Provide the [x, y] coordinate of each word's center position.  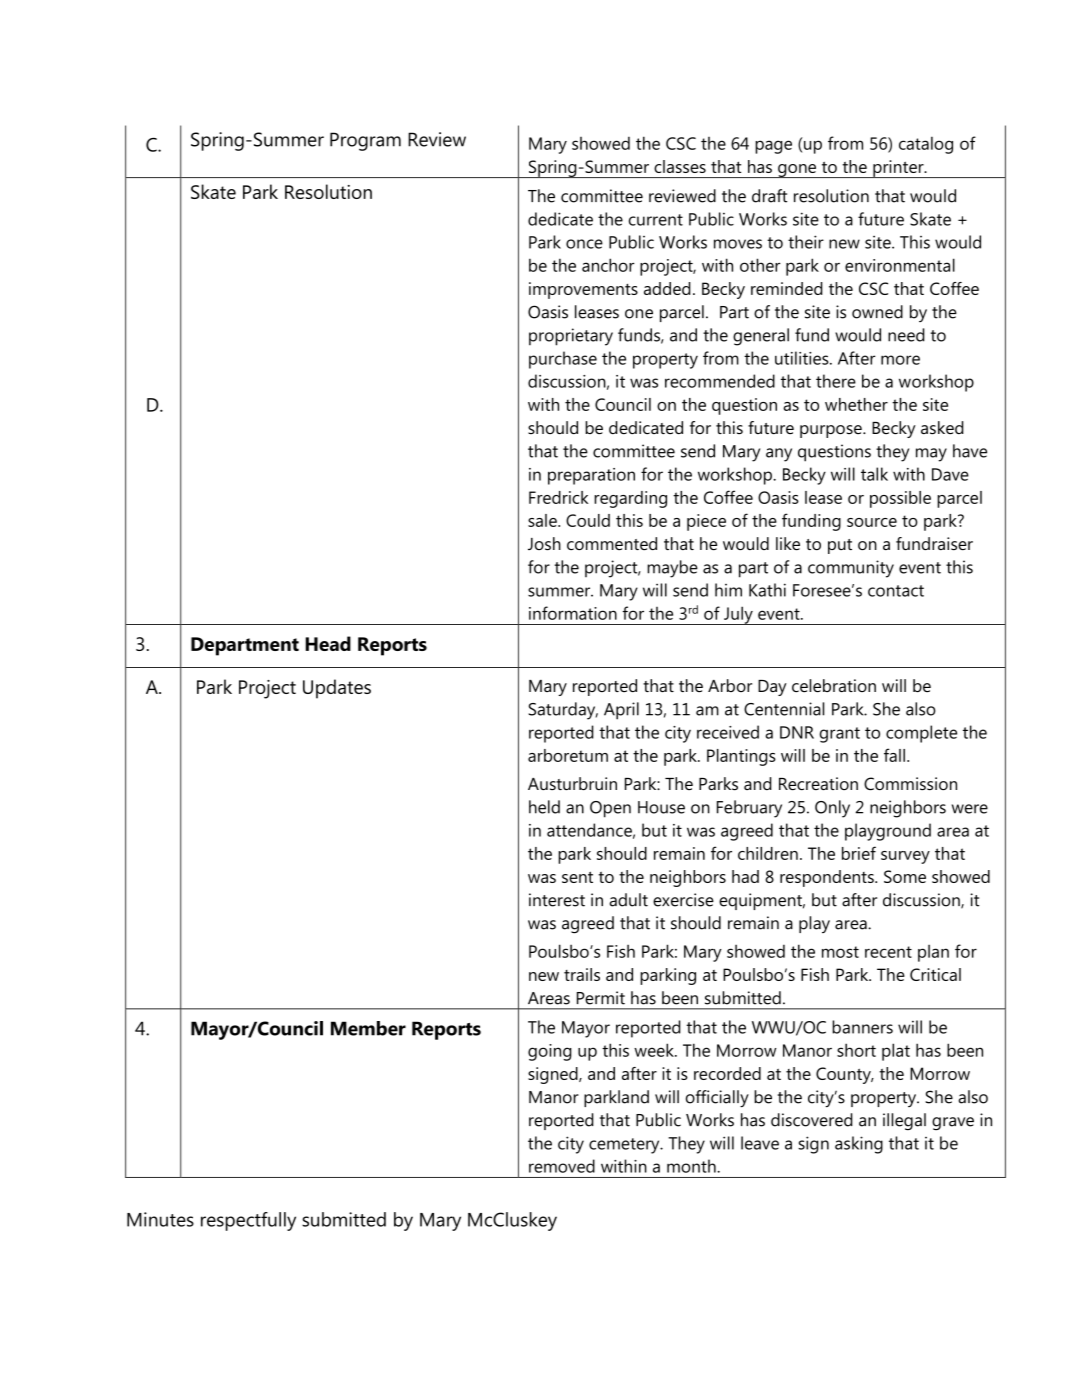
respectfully [248, 1221]
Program [365, 141]
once [584, 244]
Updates [337, 689]
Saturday [563, 711]
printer [898, 169]
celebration [834, 685]
